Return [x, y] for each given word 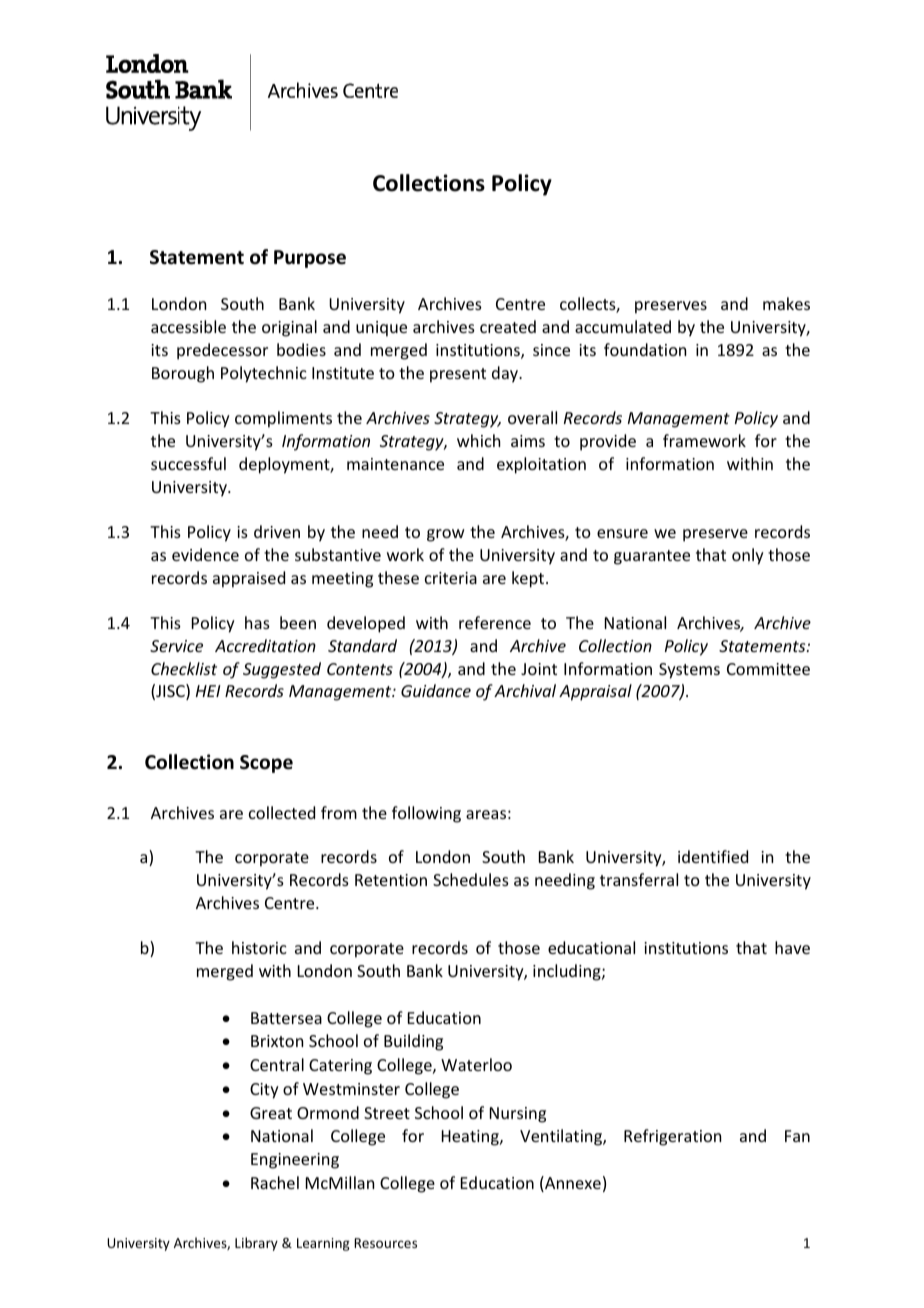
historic [259, 947]
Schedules [471, 879]
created [508, 326]
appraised [249, 579]
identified [713, 856]
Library [256, 1244]
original [289, 328]
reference [495, 622]
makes [786, 303]
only [748, 556]
